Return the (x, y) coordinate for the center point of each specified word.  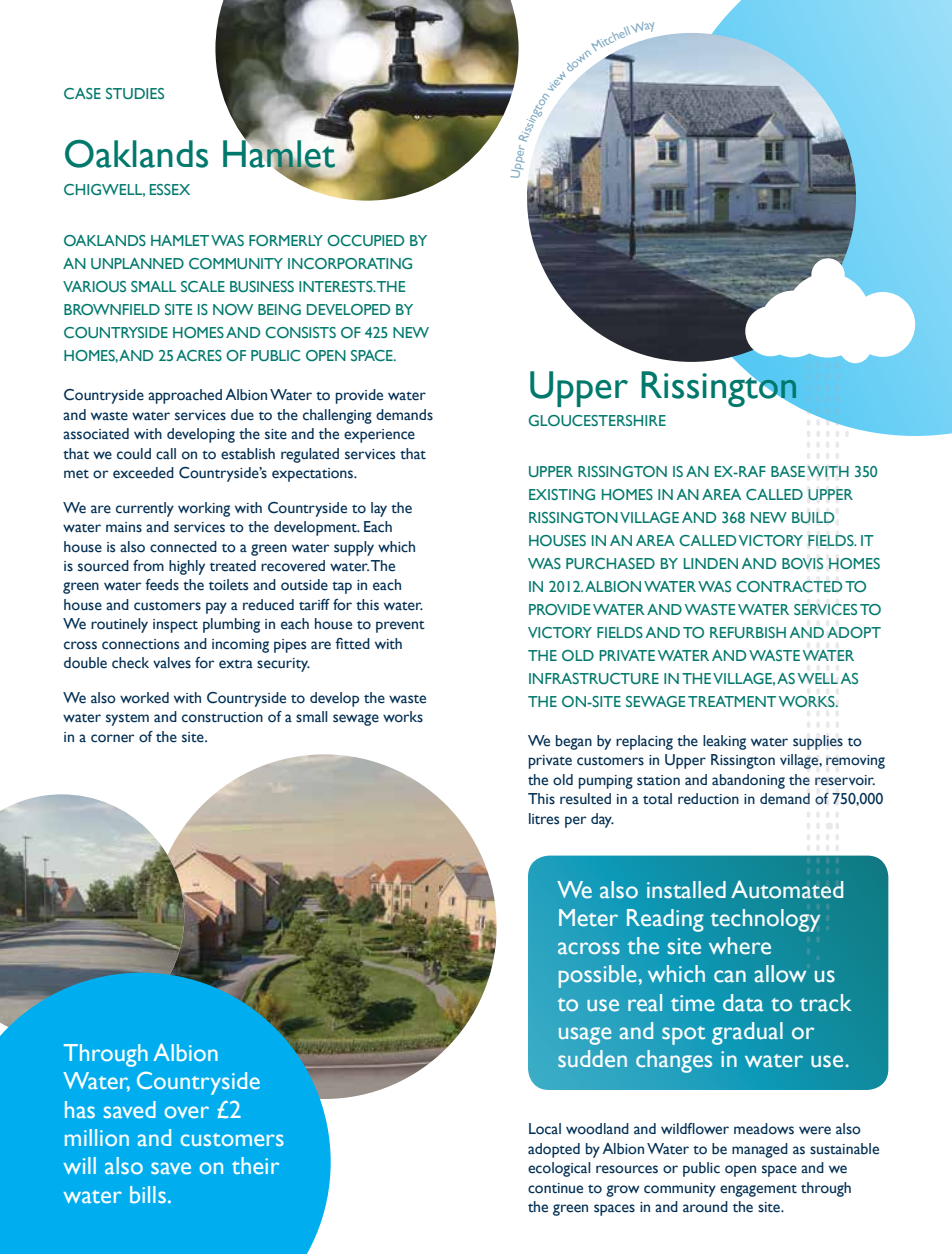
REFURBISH (748, 632)
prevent (400, 626)
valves (172, 663)
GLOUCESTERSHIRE (597, 420)
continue (555, 1188)
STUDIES (135, 93)
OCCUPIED (365, 240)
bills (148, 1194)
